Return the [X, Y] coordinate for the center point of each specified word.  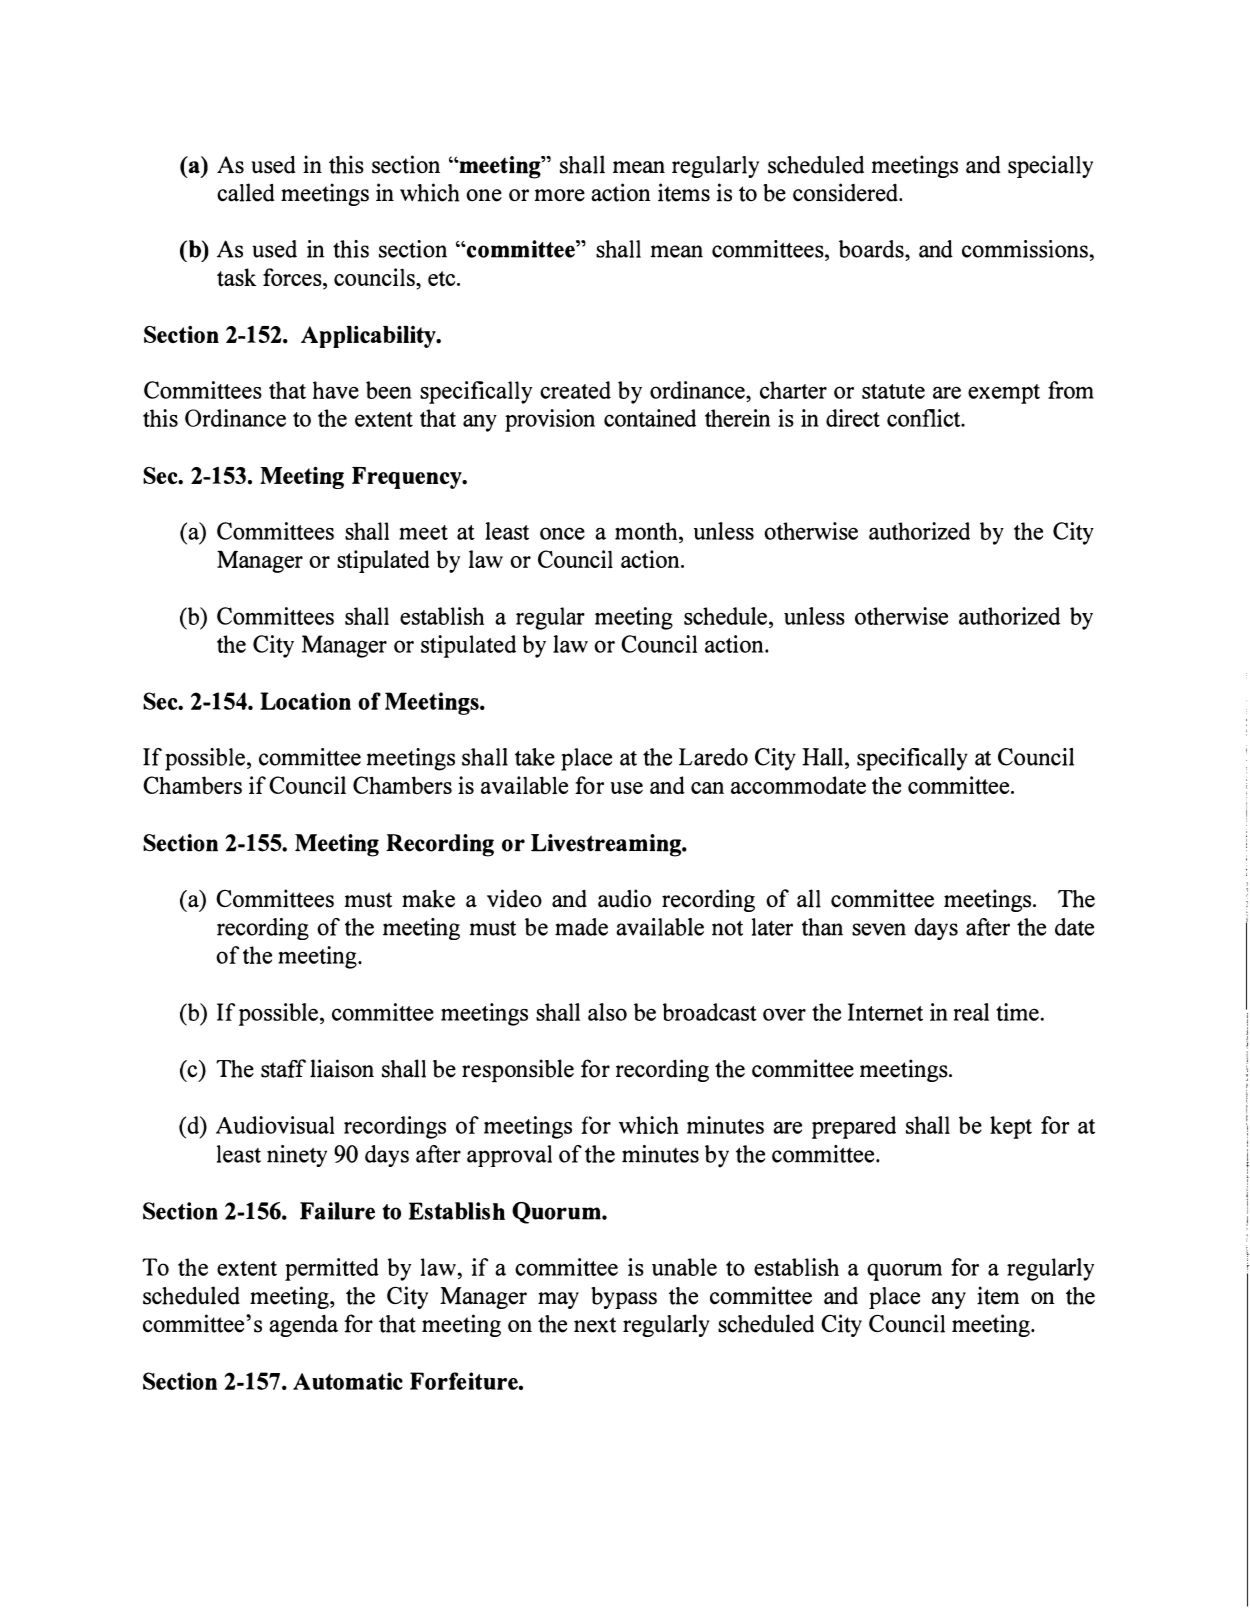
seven [879, 929]
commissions [1025, 249]
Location [305, 701]
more [560, 195]
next [595, 1325]
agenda [303, 1325]
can [707, 788]
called [246, 192]
